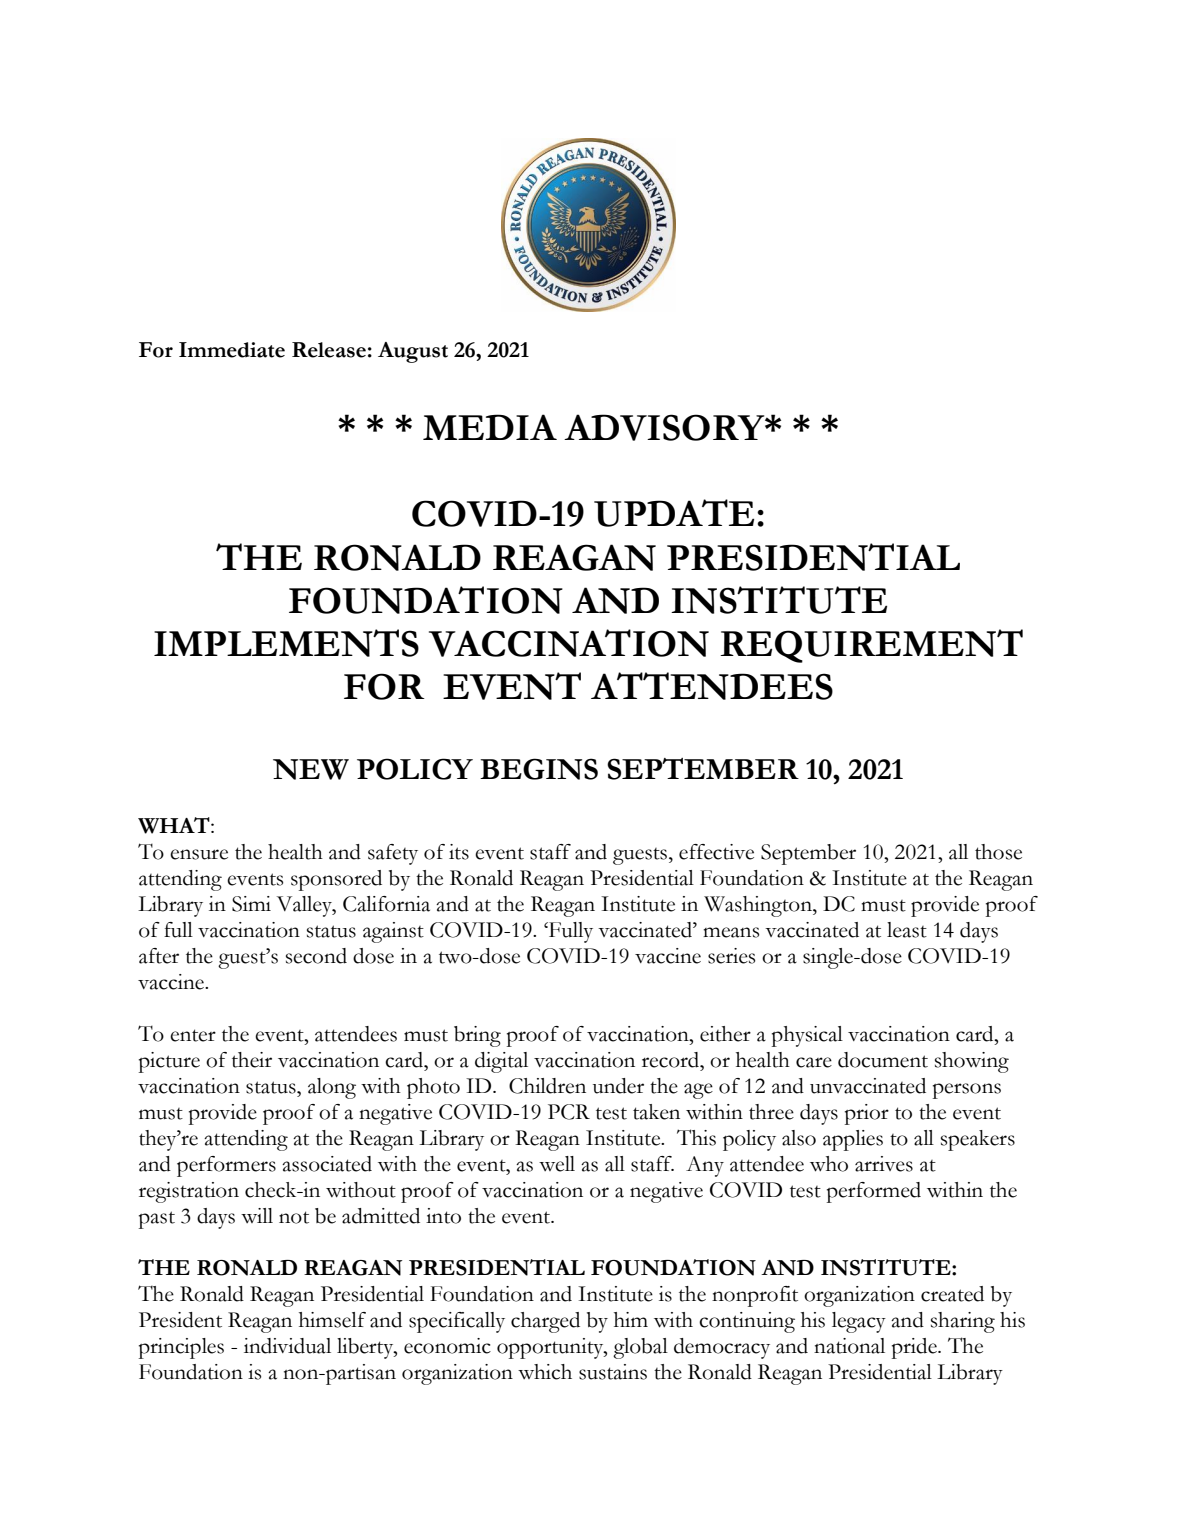 This screenshot has width=1177, height=1523. What do you see at coordinates (674, 513) in the screenshot?
I see `UPDATE` at bounding box center [674, 513].
